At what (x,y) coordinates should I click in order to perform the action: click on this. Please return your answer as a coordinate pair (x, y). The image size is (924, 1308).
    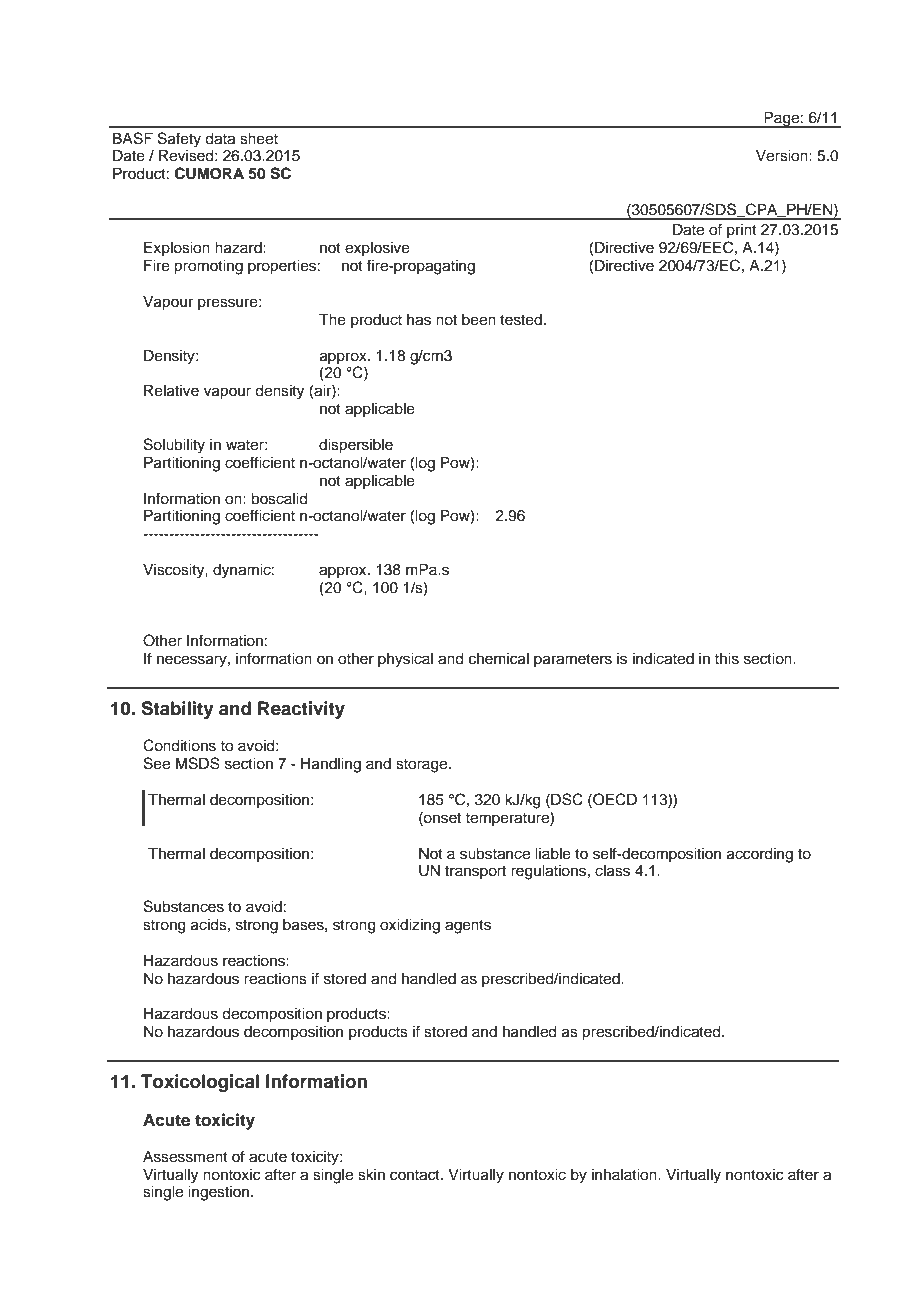
    Looking at the image, I should click on (726, 659).
